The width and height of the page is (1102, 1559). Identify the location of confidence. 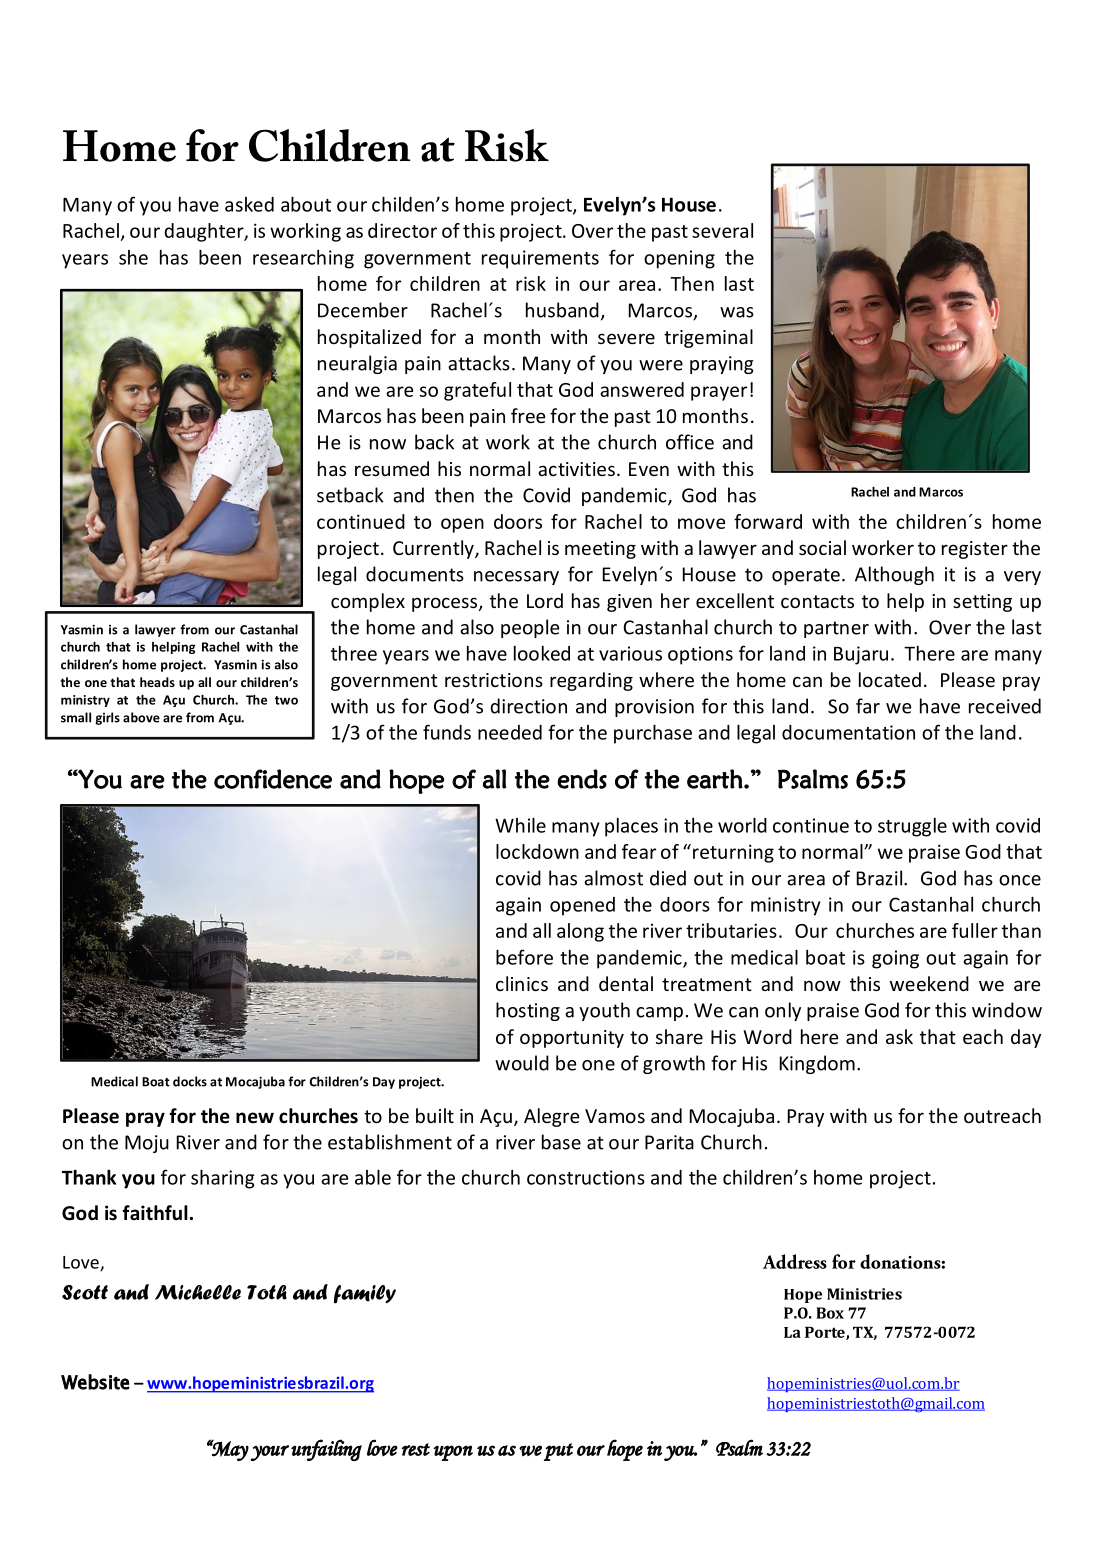
(273, 779).
